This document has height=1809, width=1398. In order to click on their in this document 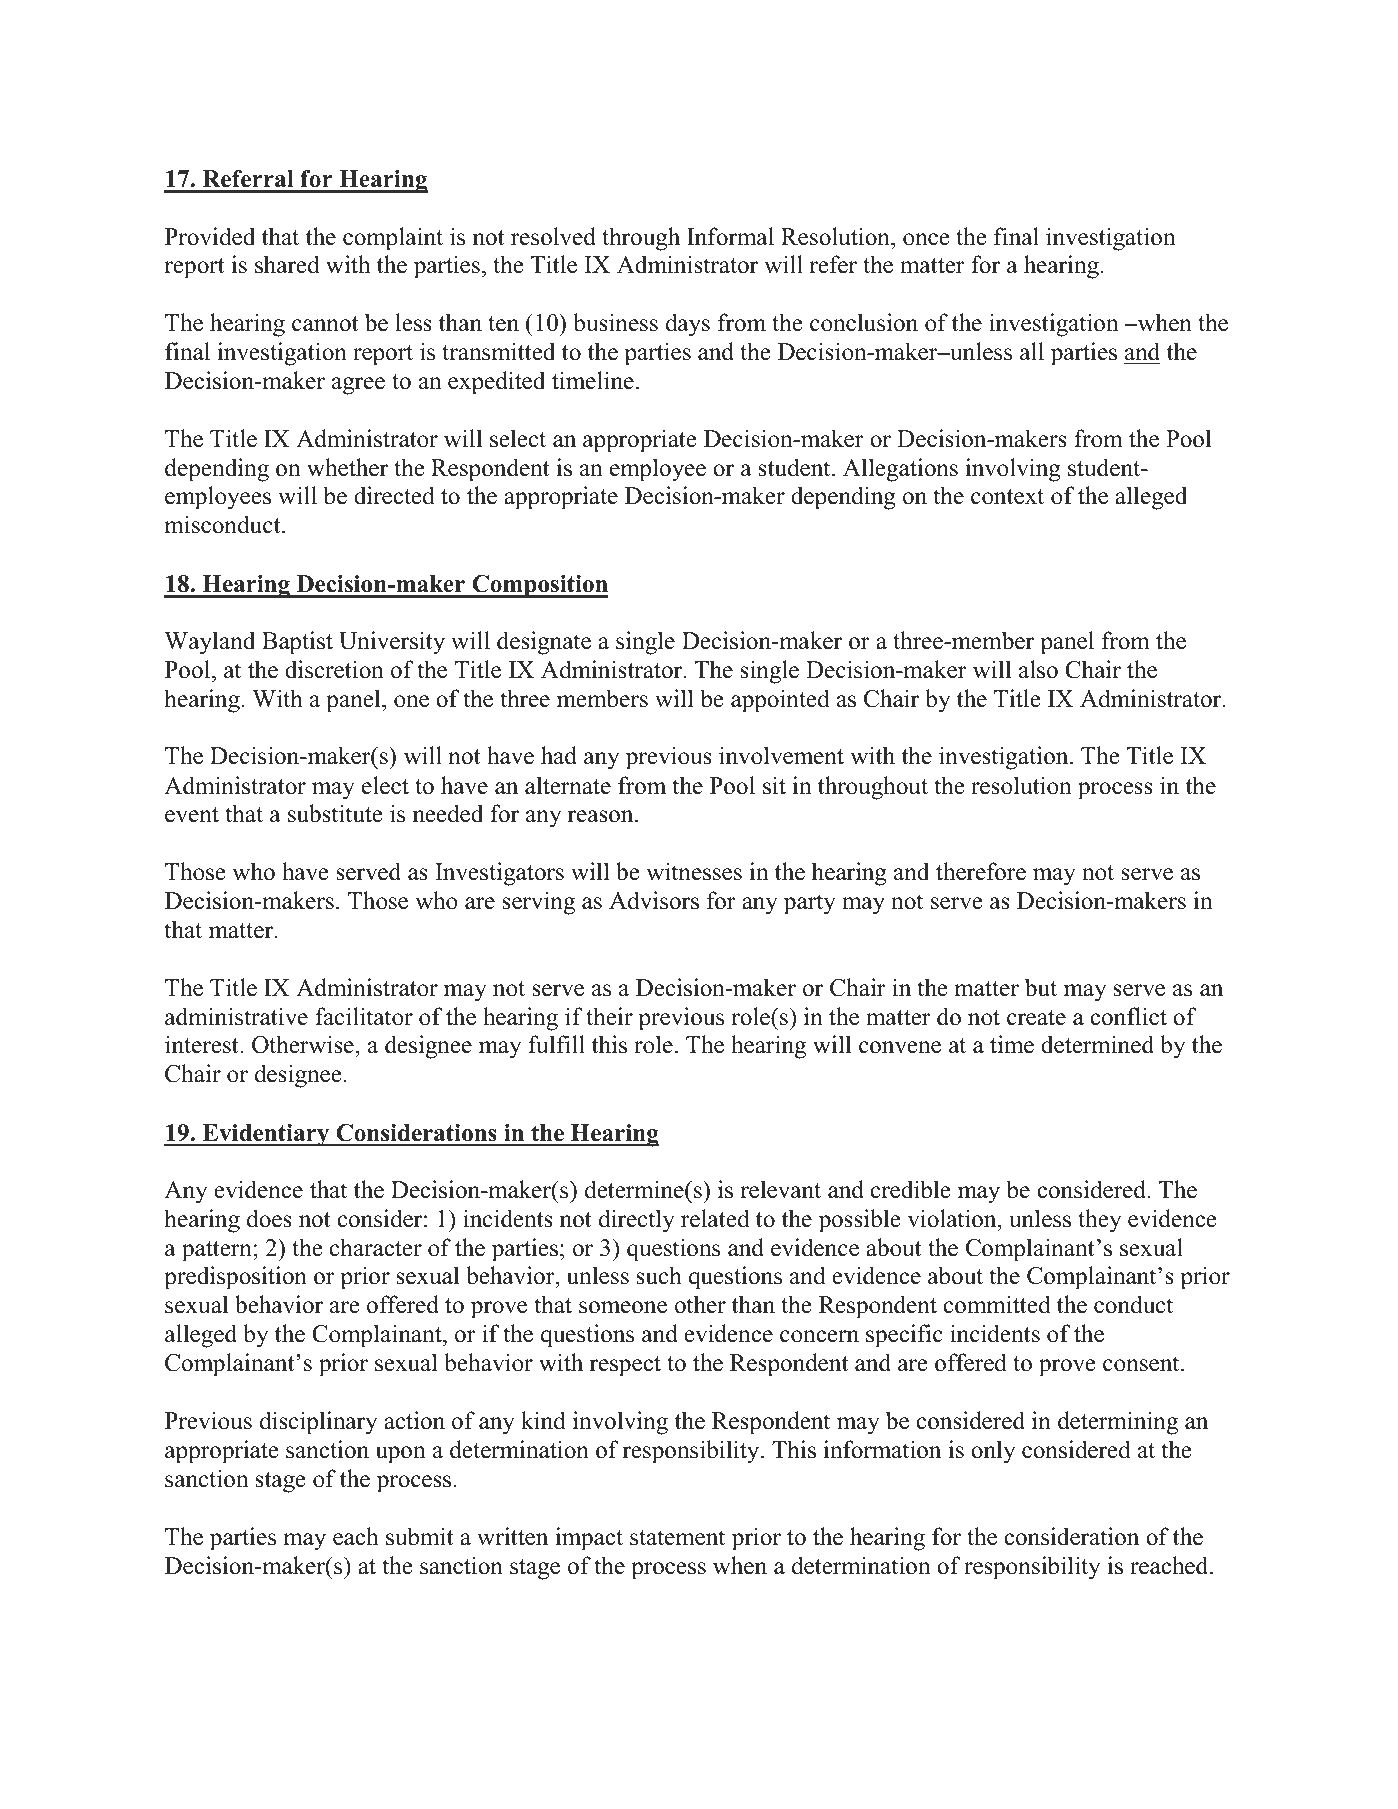, I will do `click(609, 1016)`.
